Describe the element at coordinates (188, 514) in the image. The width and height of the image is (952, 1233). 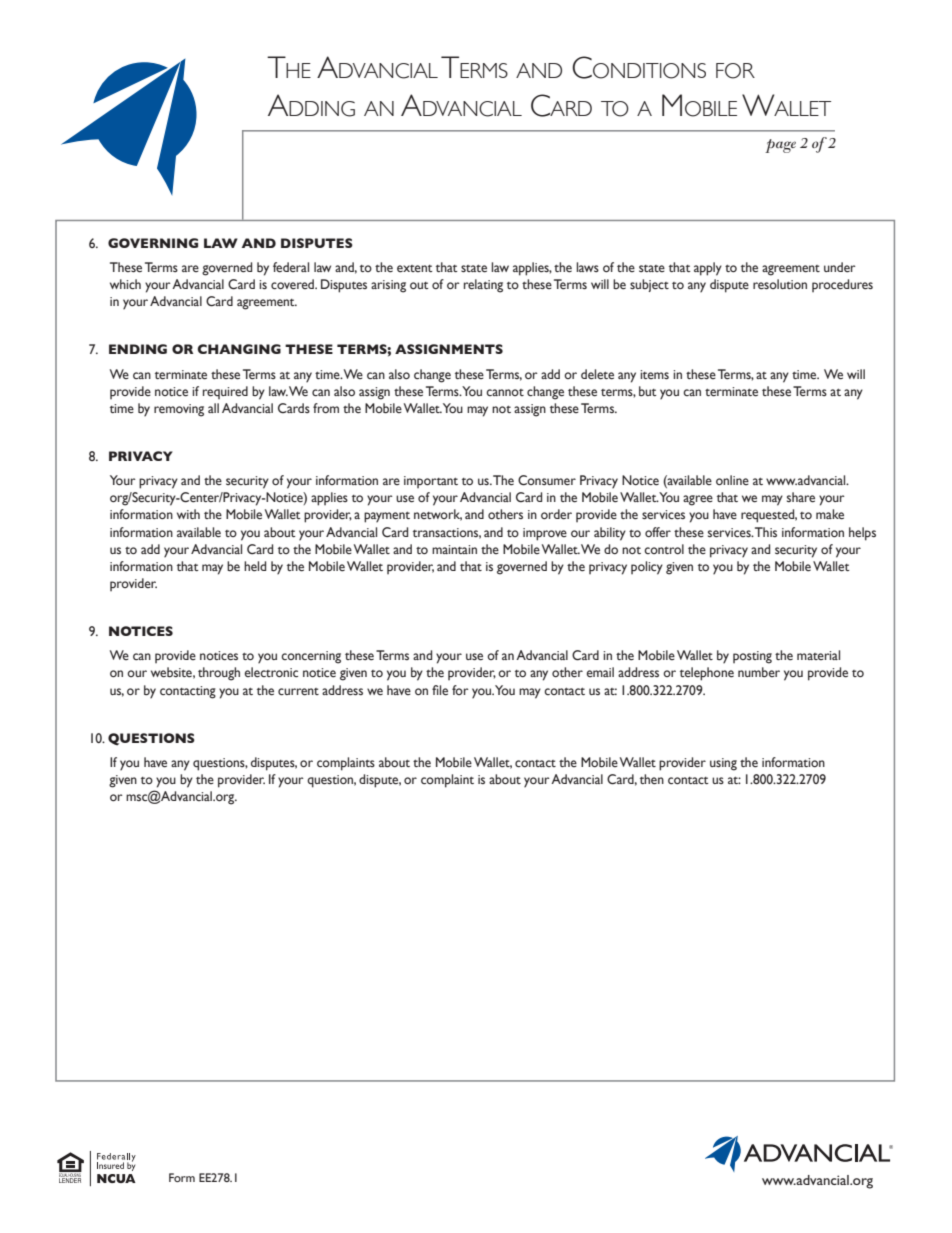
I see `with` at that location.
